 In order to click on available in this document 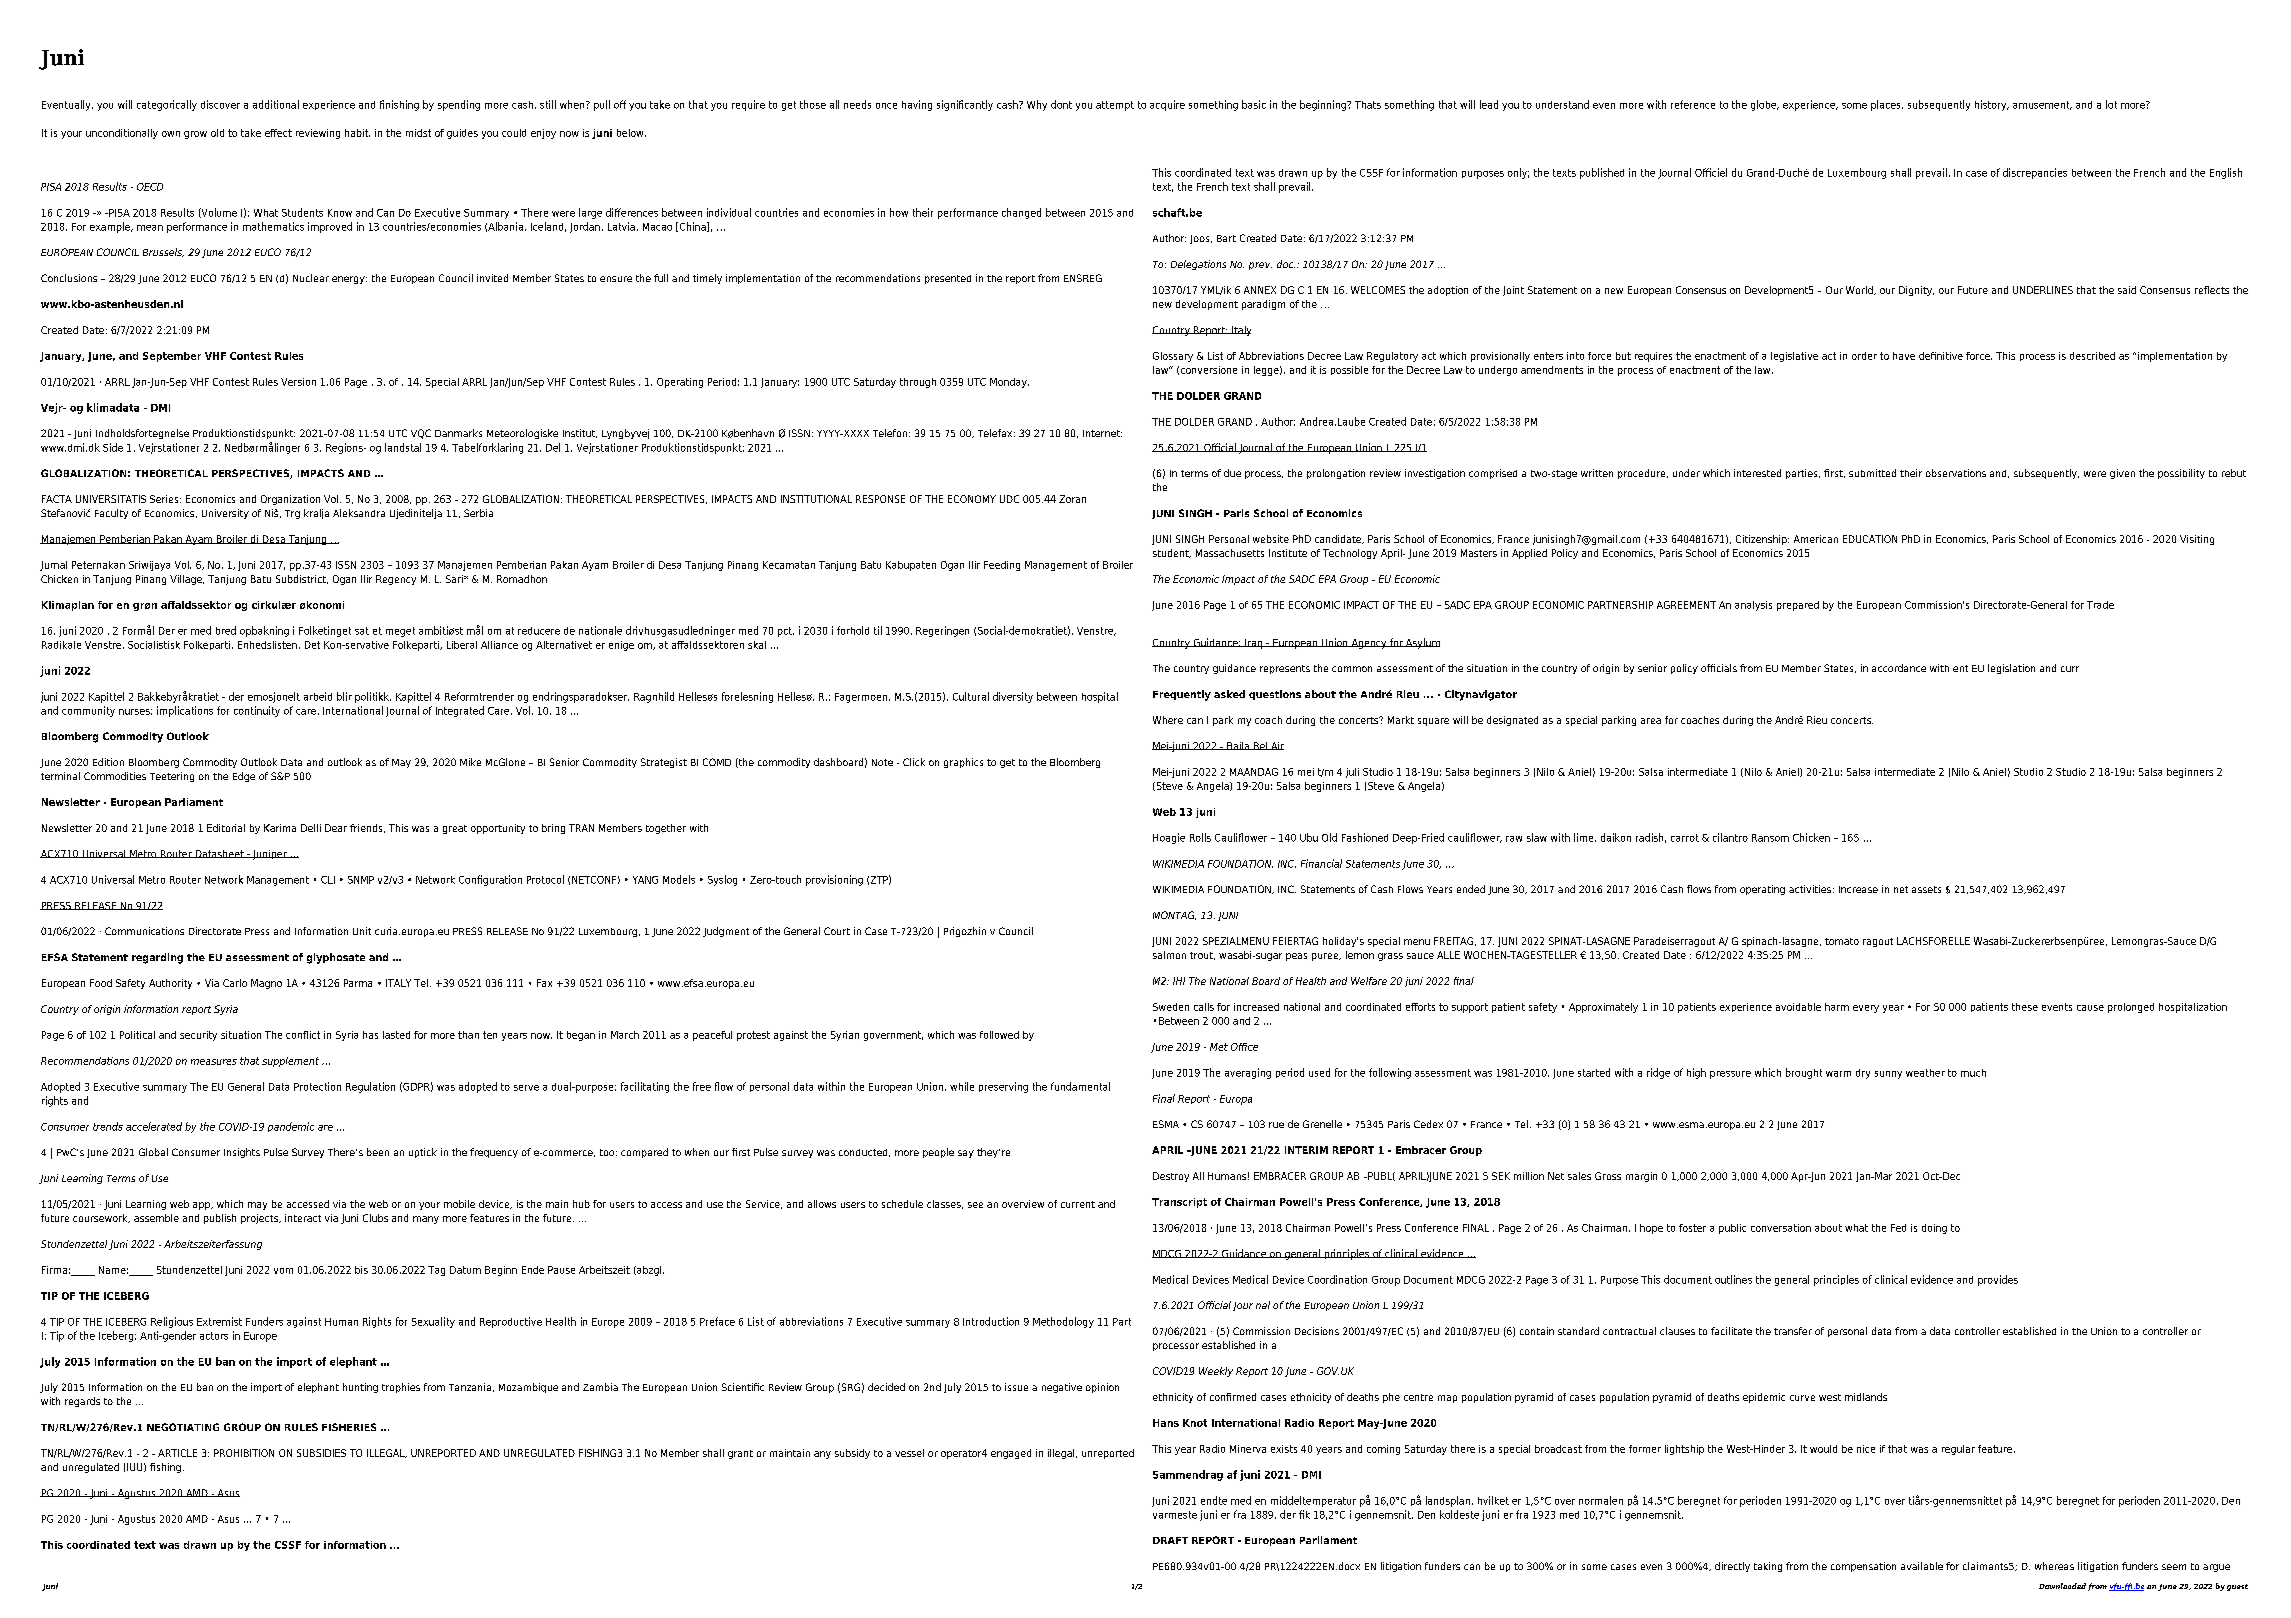, I will do `click(1922, 1566)`.
